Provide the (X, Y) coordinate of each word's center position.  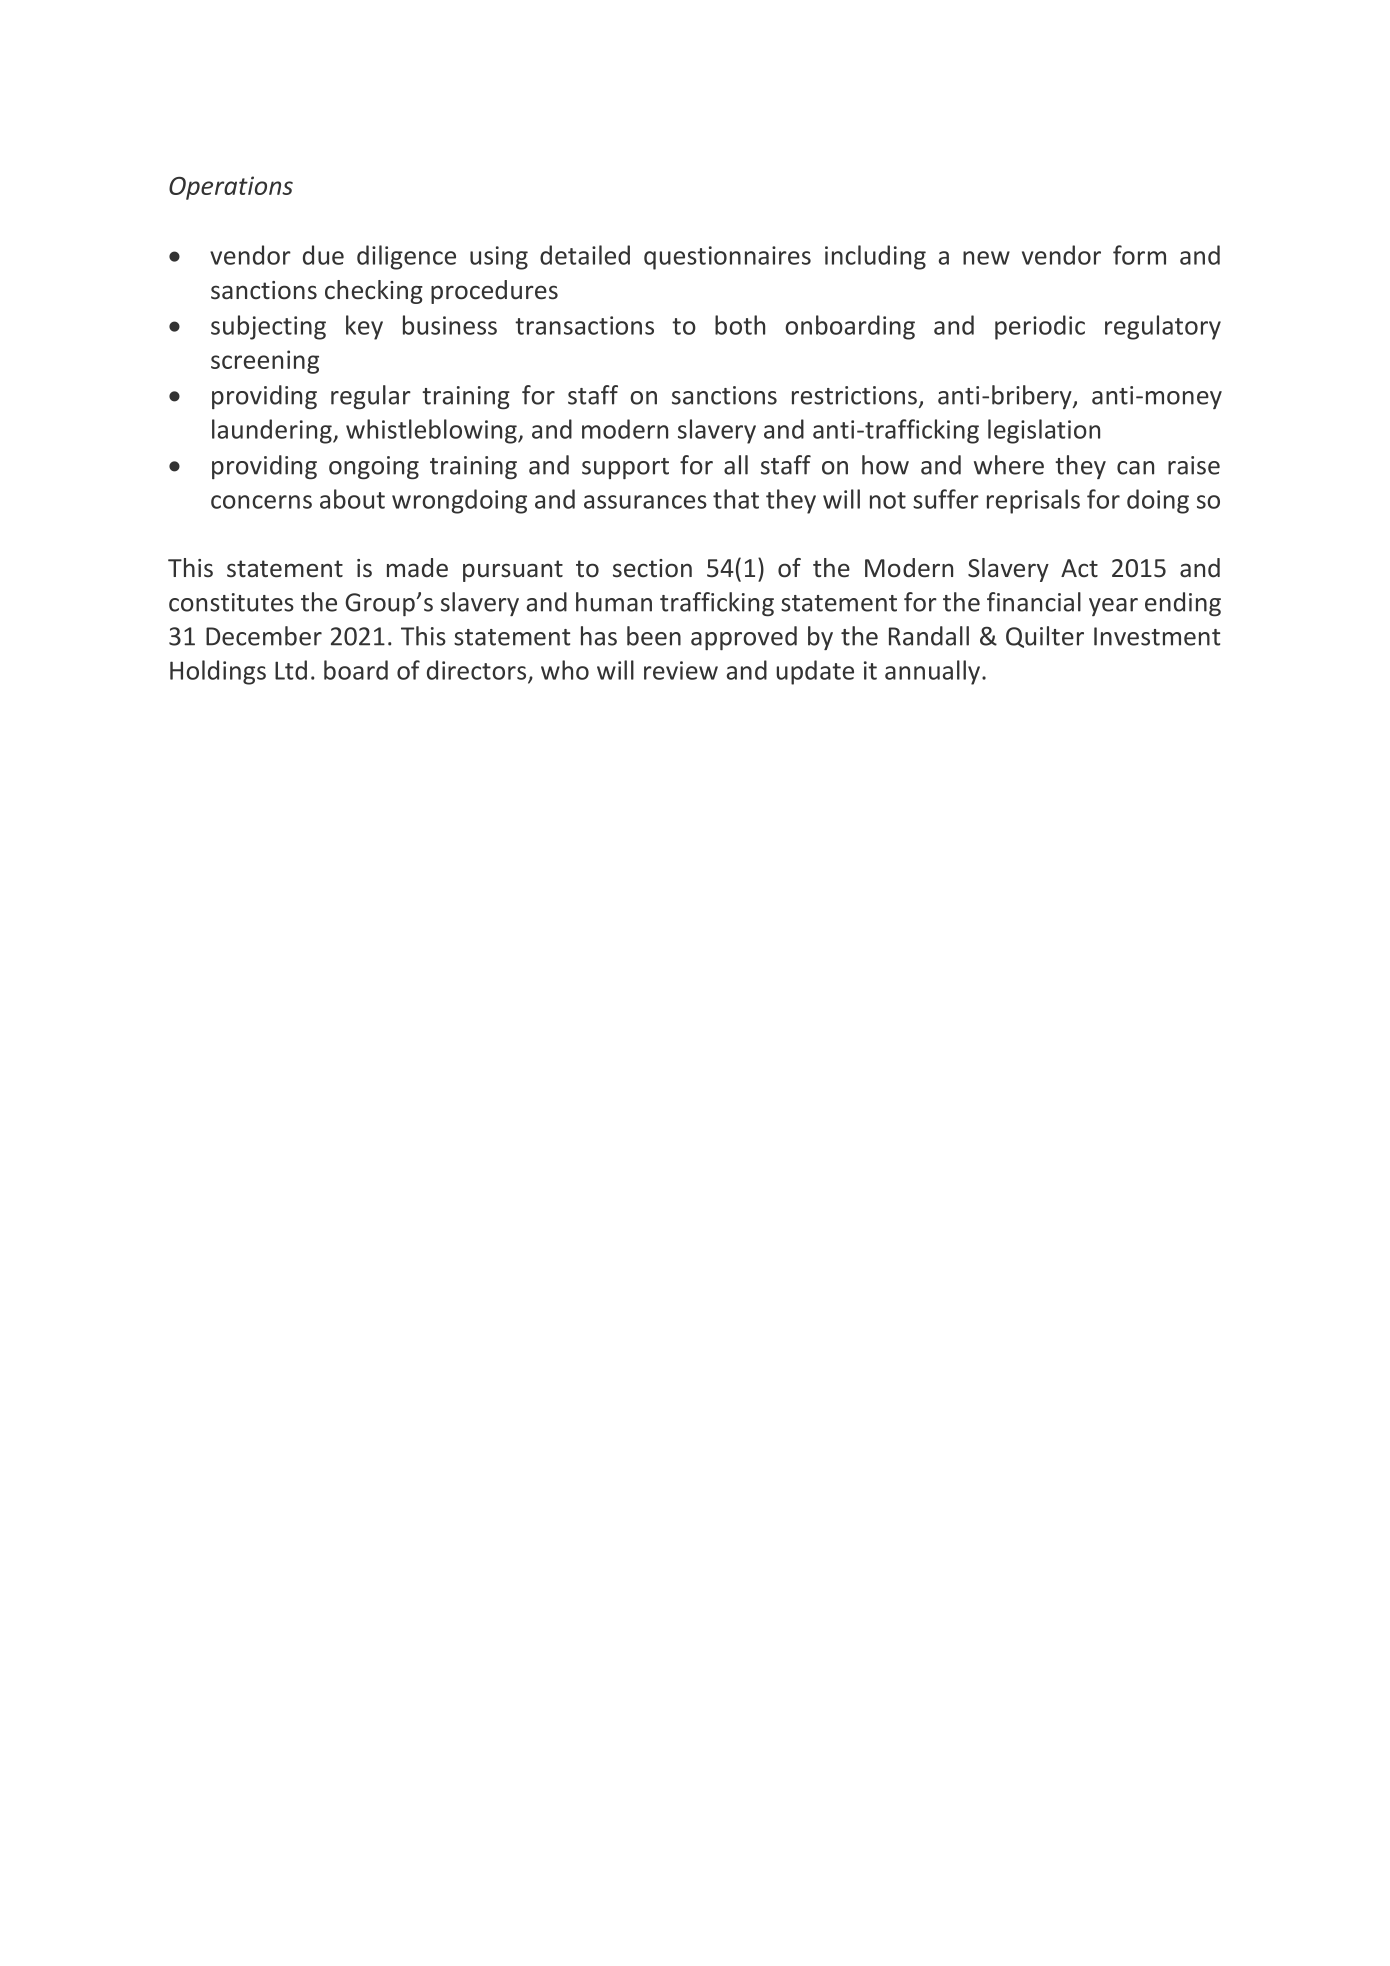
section (652, 568)
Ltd (291, 670)
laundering (273, 431)
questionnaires (727, 258)
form (1139, 255)
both (740, 325)
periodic (1040, 327)
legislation (1044, 431)
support (625, 468)
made (417, 568)
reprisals (1033, 501)
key (364, 327)
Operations (231, 188)
